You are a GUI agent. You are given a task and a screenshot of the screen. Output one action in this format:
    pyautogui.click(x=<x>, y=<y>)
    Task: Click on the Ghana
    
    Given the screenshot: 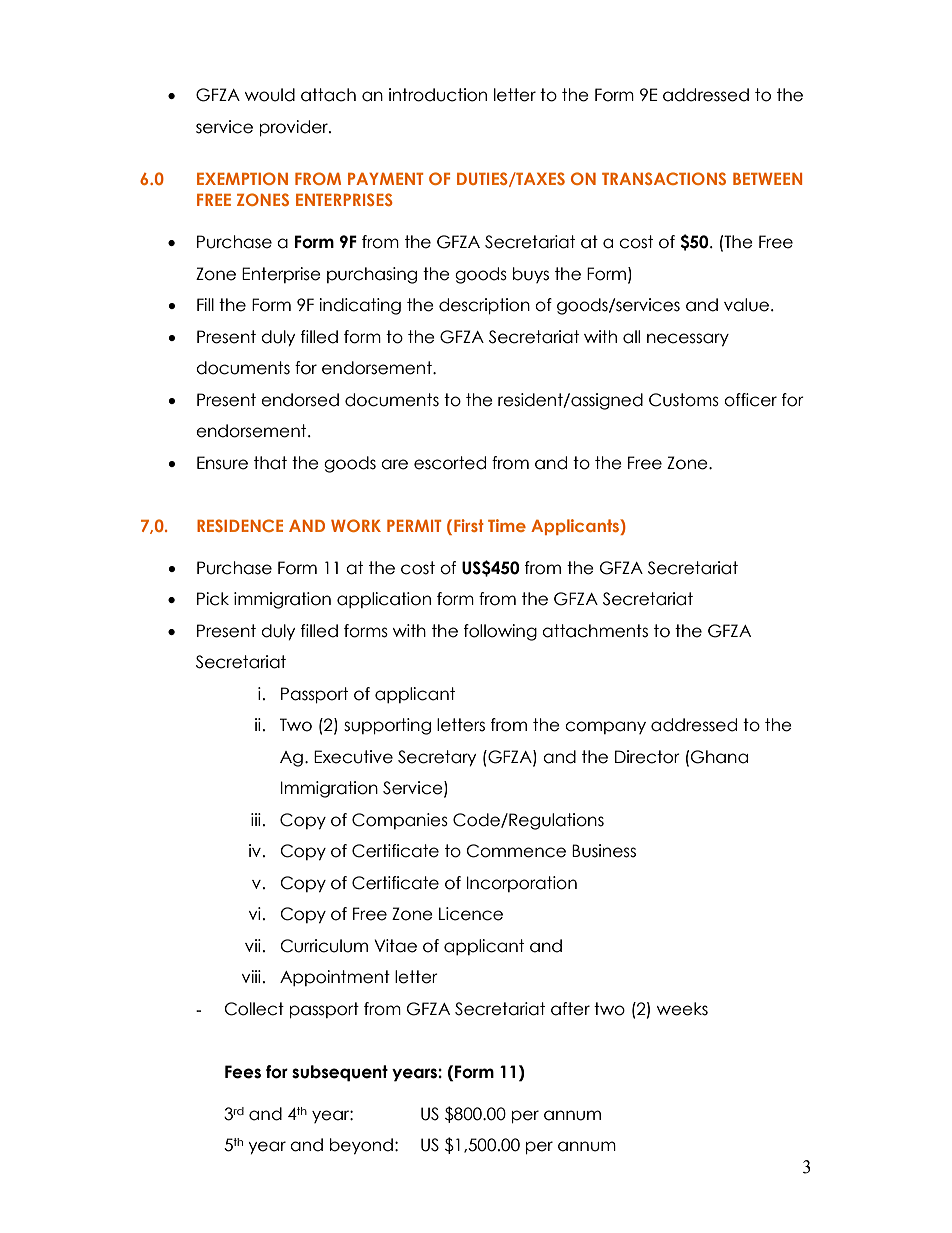 What is the action you would take?
    pyautogui.click(x=719, y=757)
